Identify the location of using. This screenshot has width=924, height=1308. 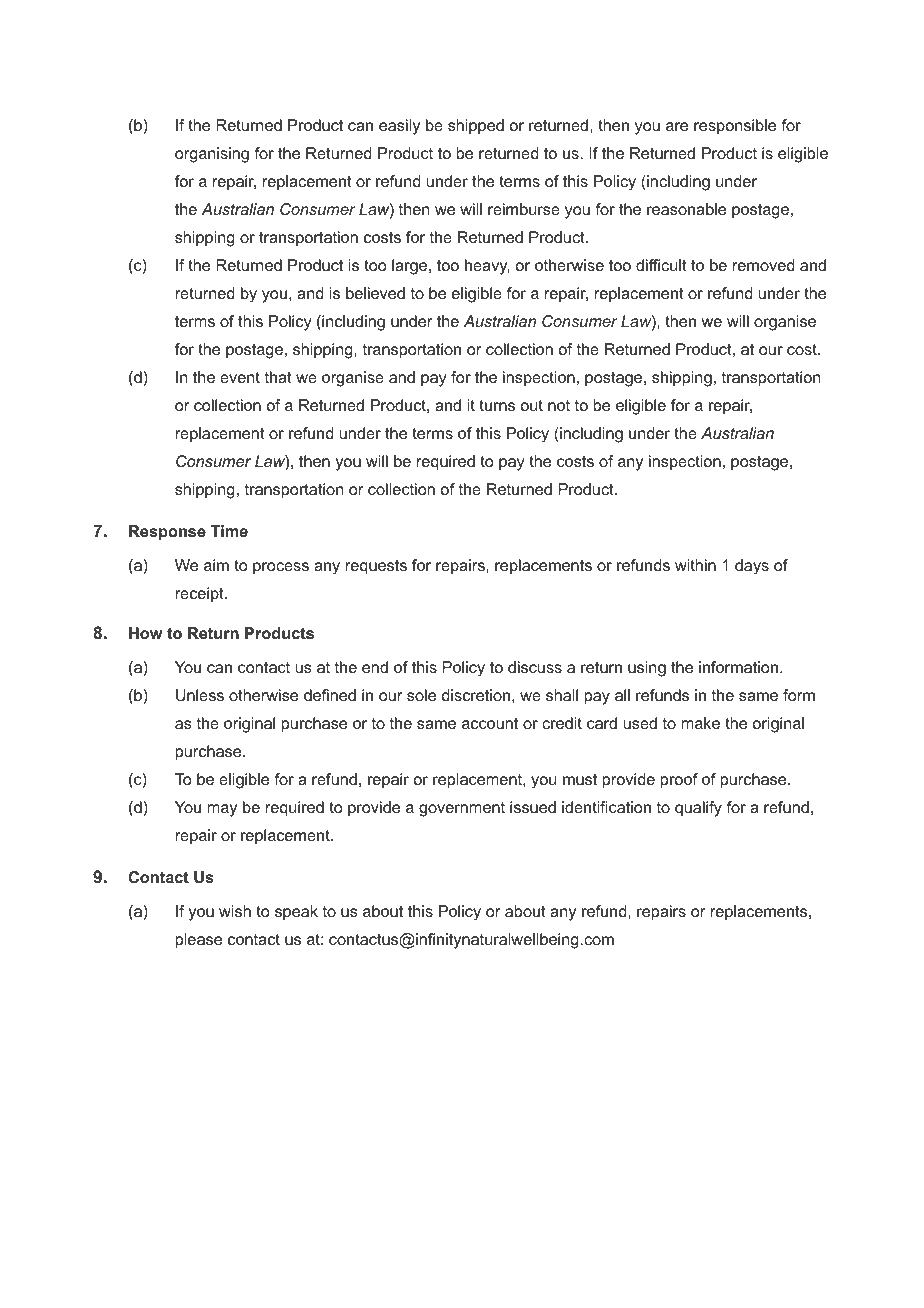
(647, 669).
